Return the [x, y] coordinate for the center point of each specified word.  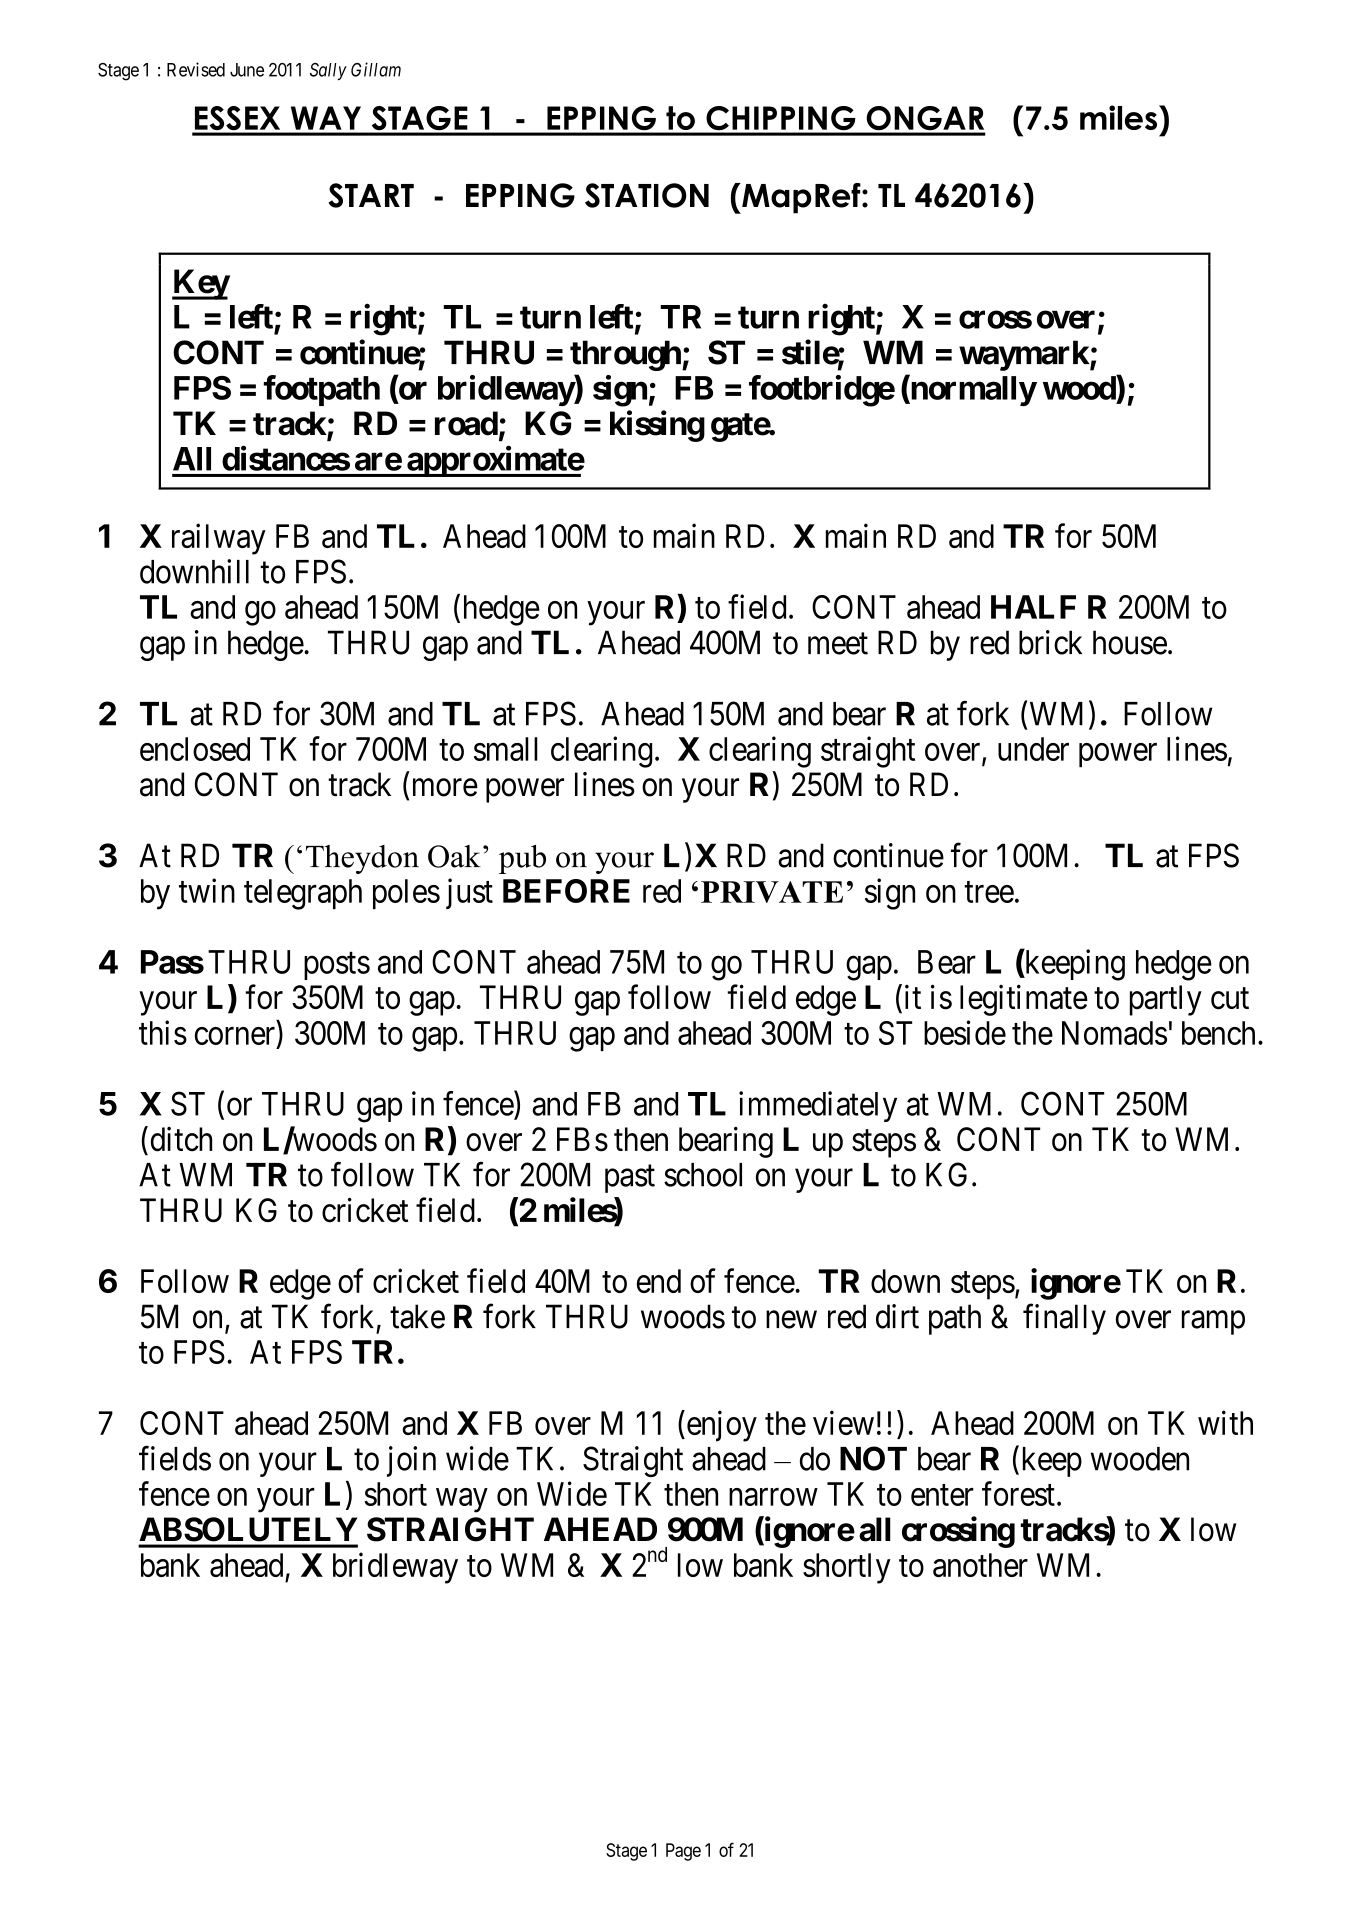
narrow [773, 1497]
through [625, 355]
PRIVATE [772, 892]
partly [1166, 1000]
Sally [328, 71]
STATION [647, 195]
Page [683, 1852]
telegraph [303, 894]
